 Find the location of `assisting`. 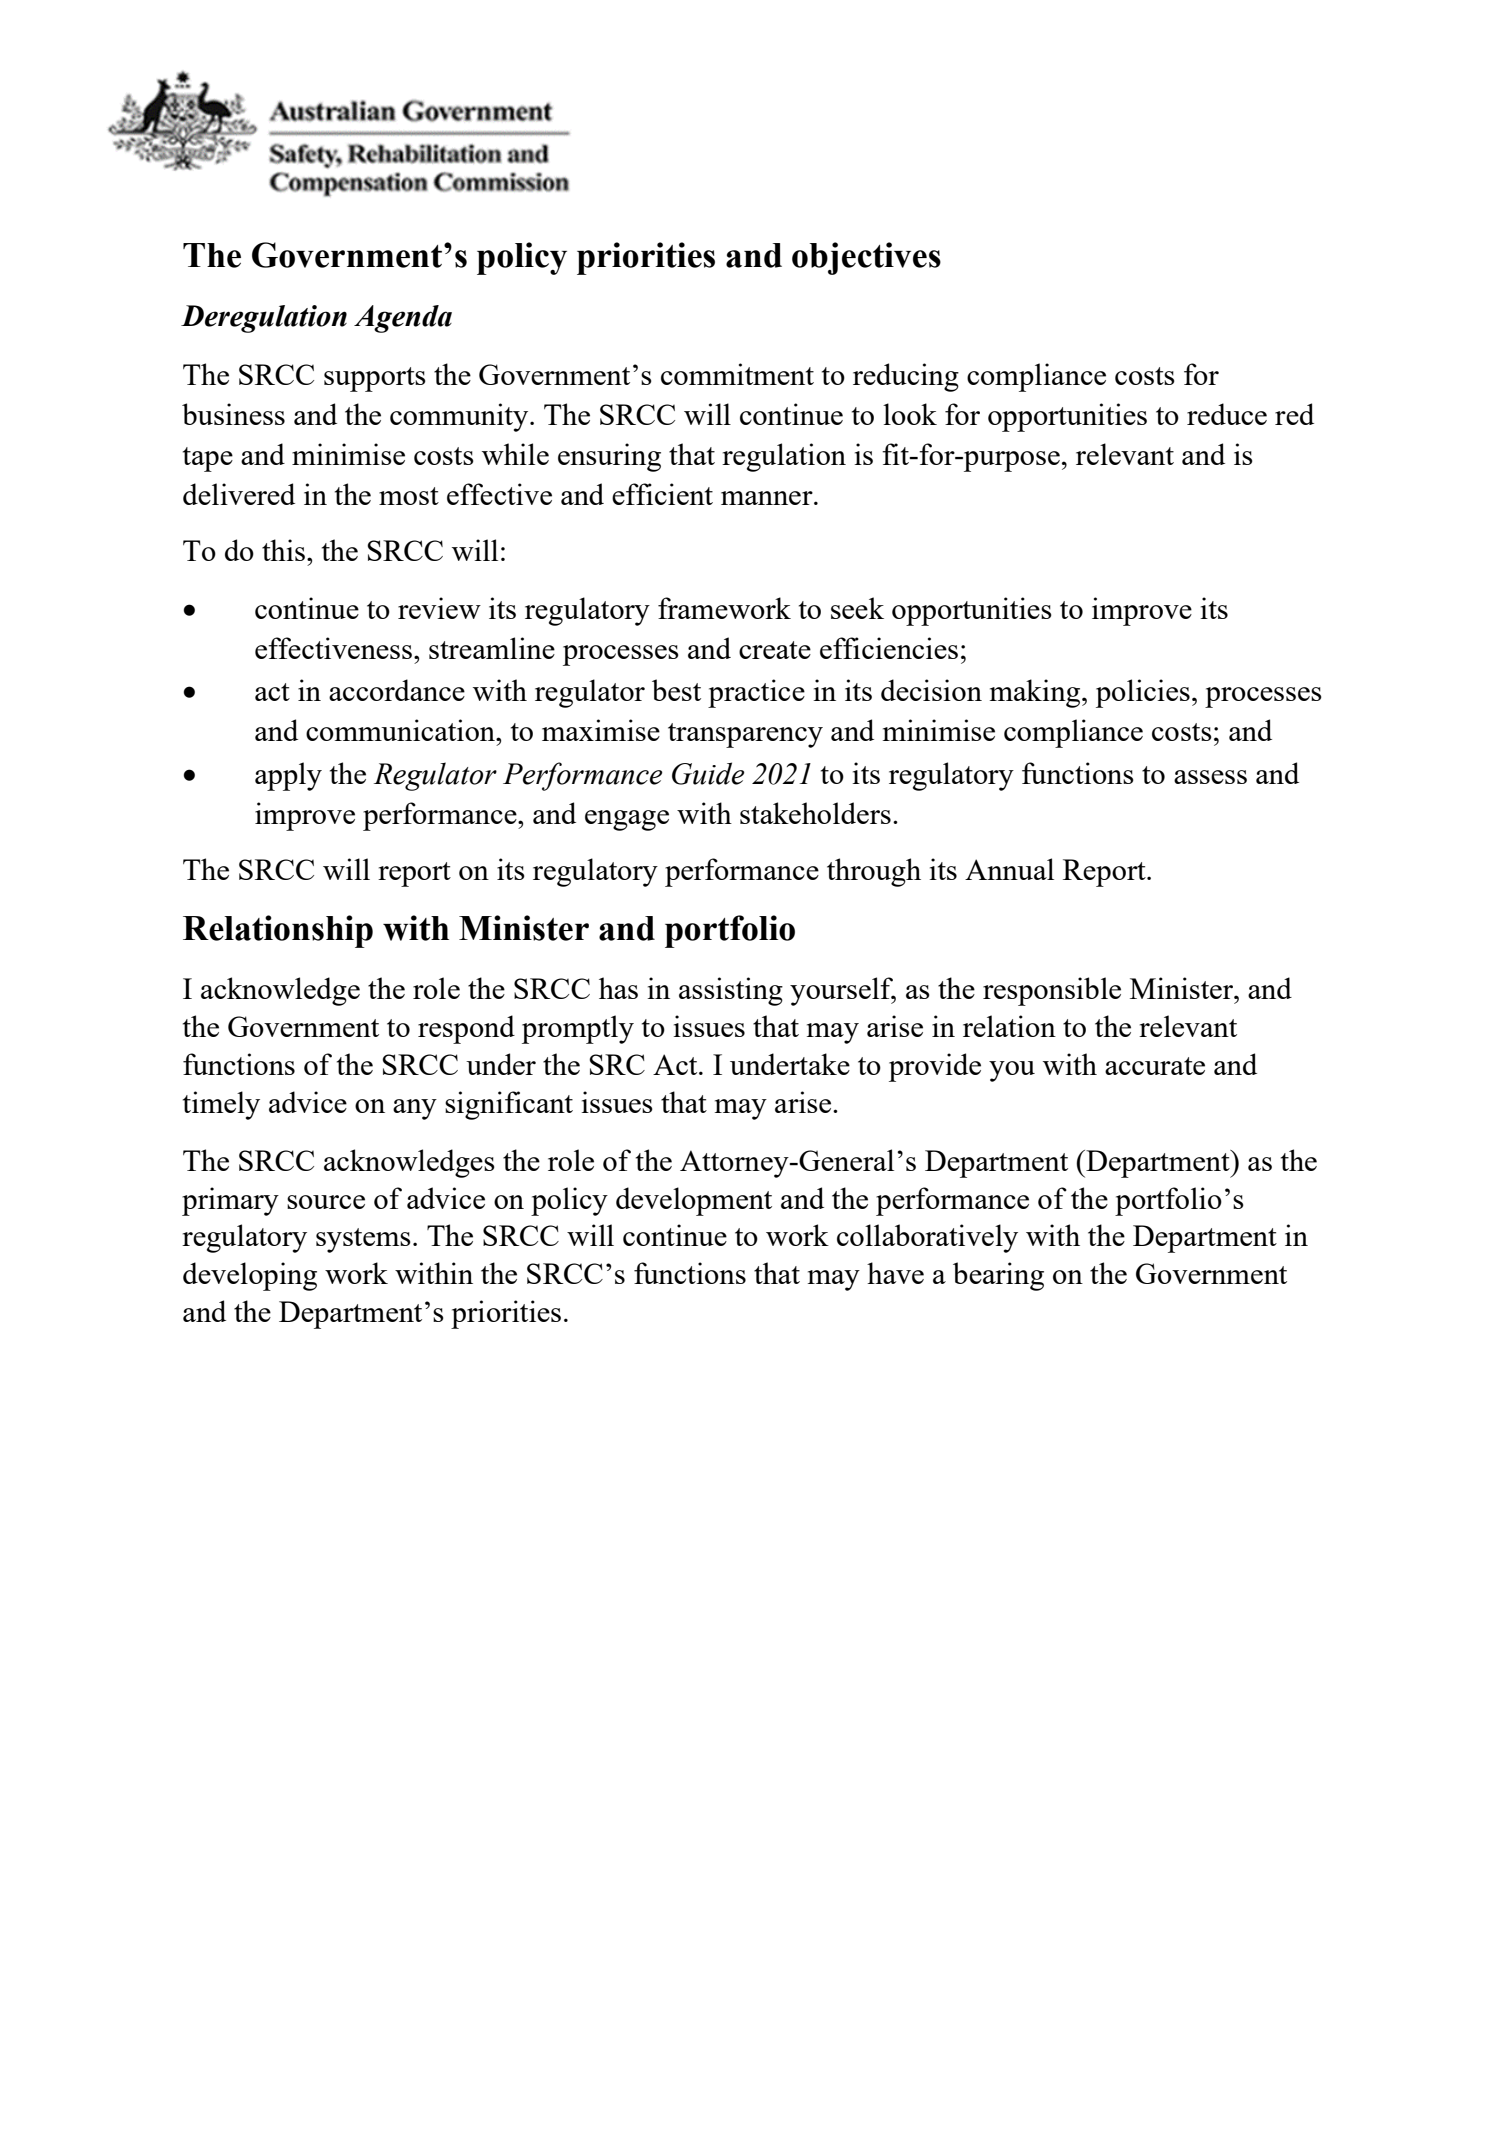

assisting is located at coordinates (731, 991).
